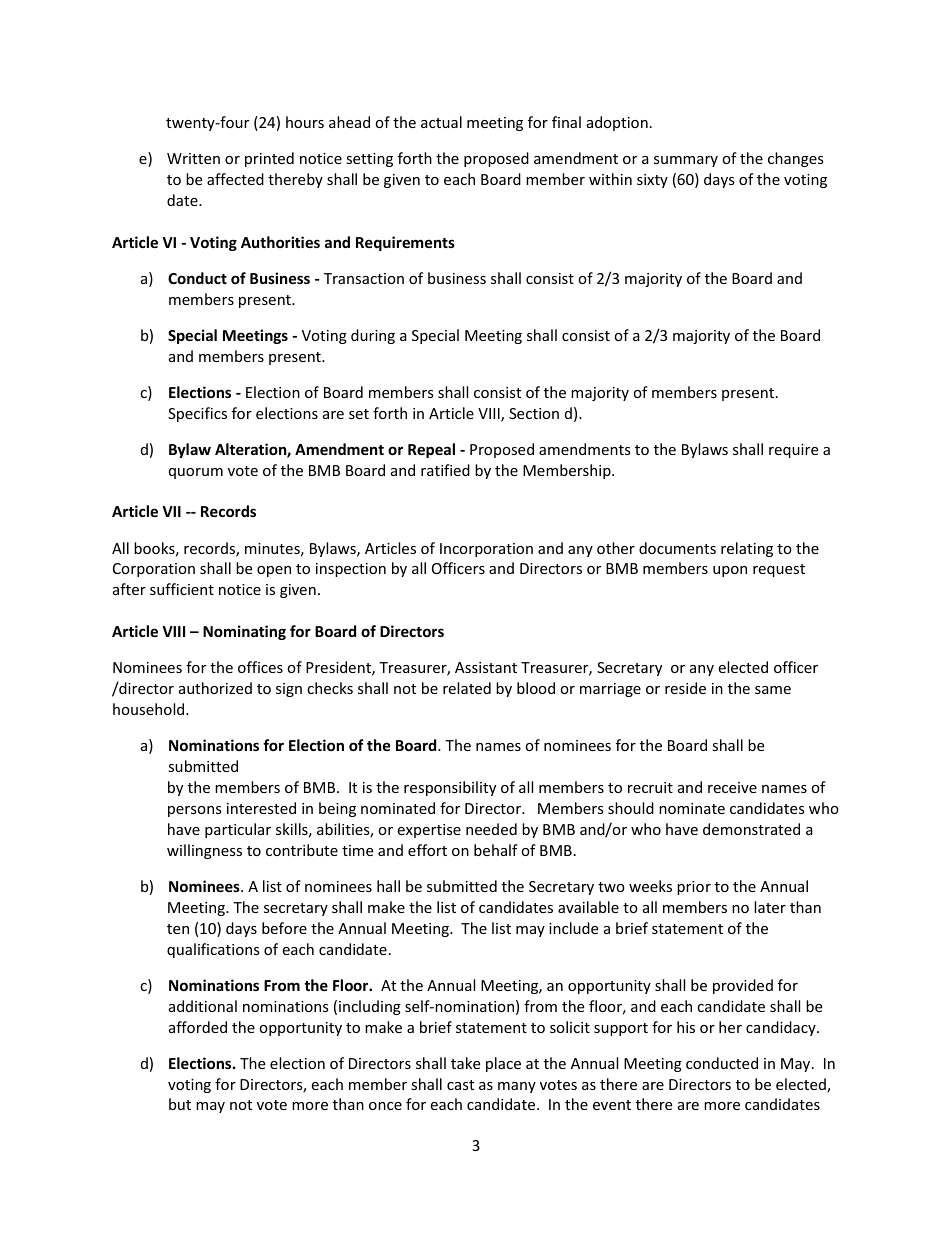 The width and height of the page is (952, 1233). What do you see at coordinates (193, 158) in the page?
I see `Written` at bounding box center [193, 158].
